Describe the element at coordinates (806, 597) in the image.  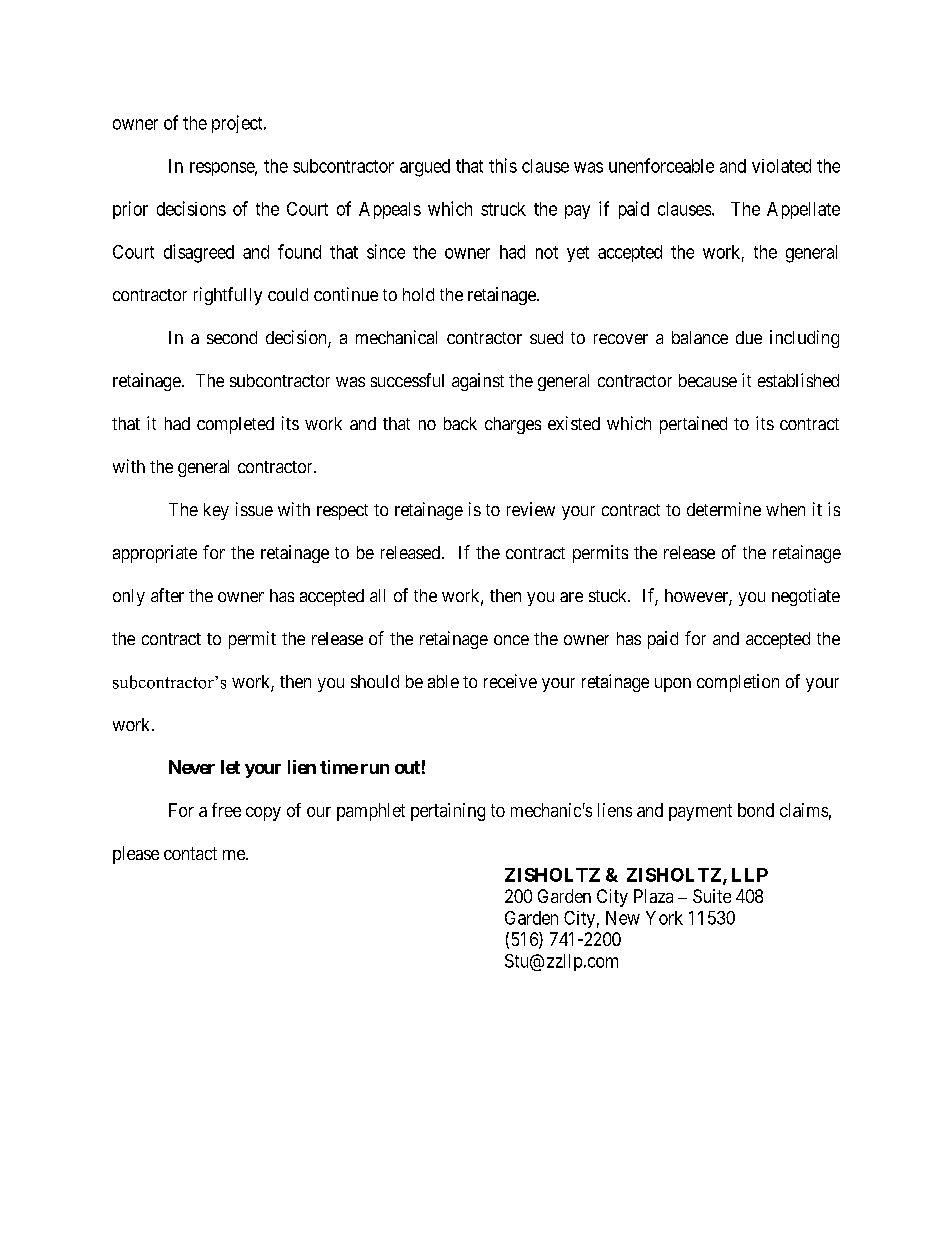
I see `negotiate` at that location.
